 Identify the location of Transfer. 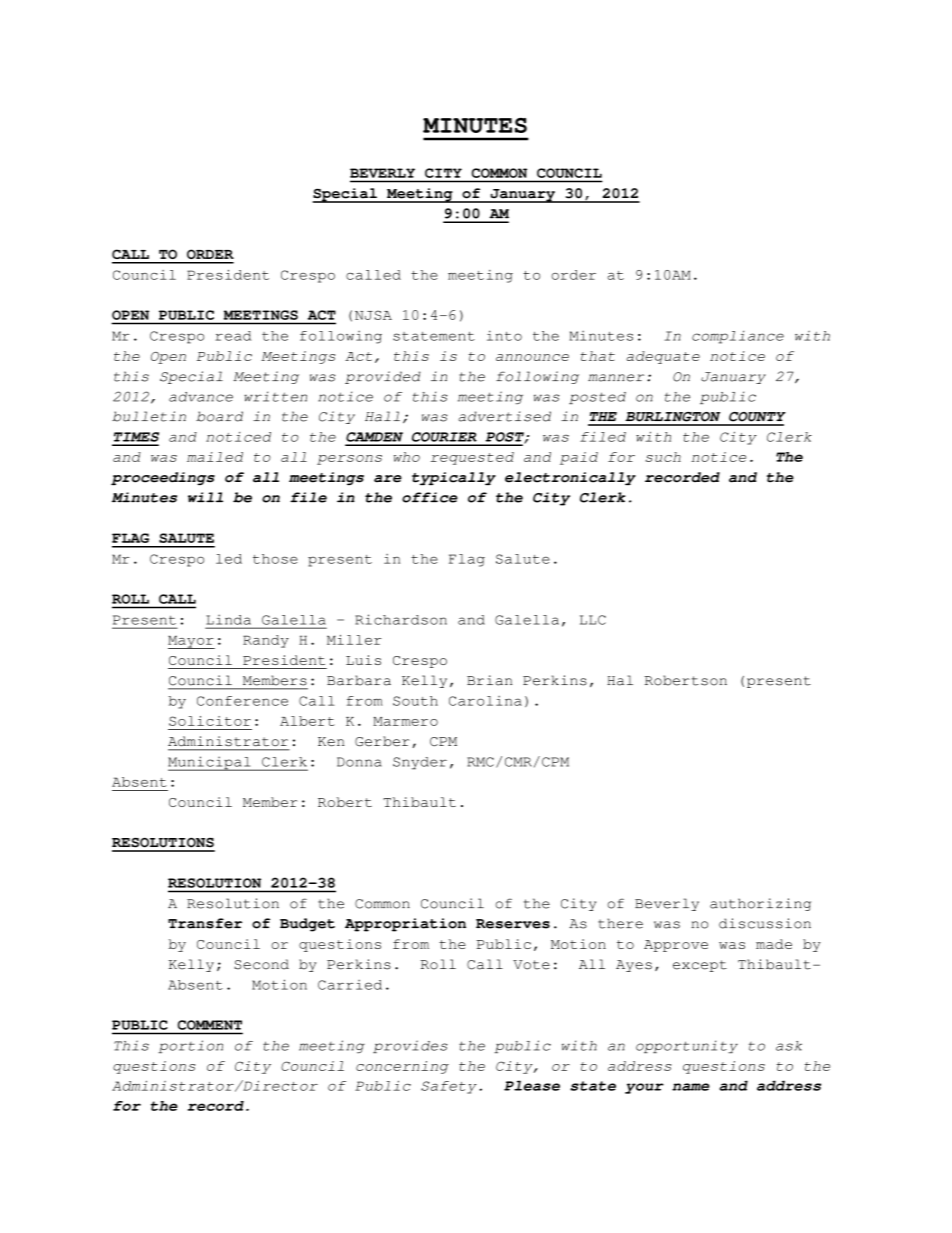
(205, 923).
